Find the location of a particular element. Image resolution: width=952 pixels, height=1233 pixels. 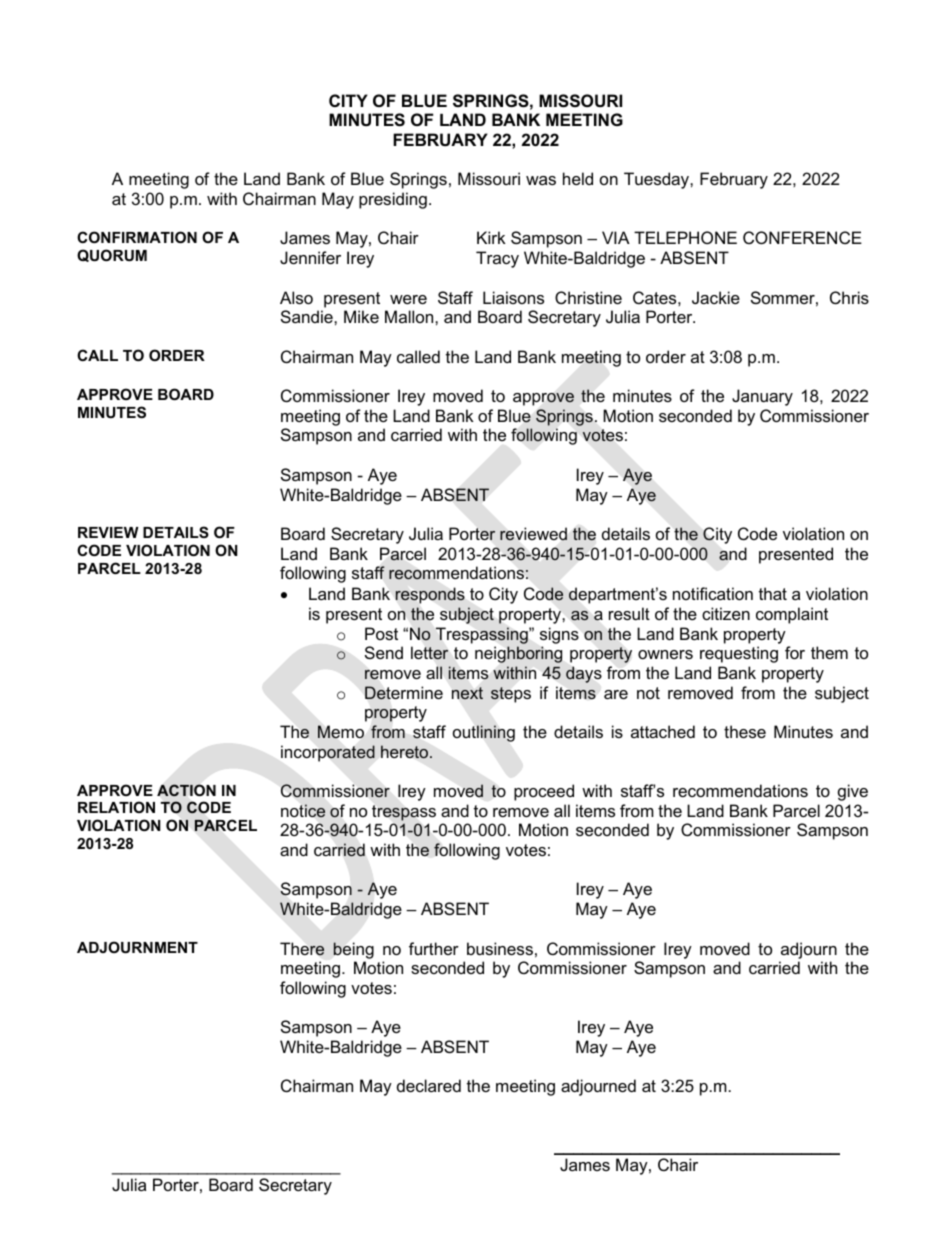

these is located at coordinates (745, 731).
